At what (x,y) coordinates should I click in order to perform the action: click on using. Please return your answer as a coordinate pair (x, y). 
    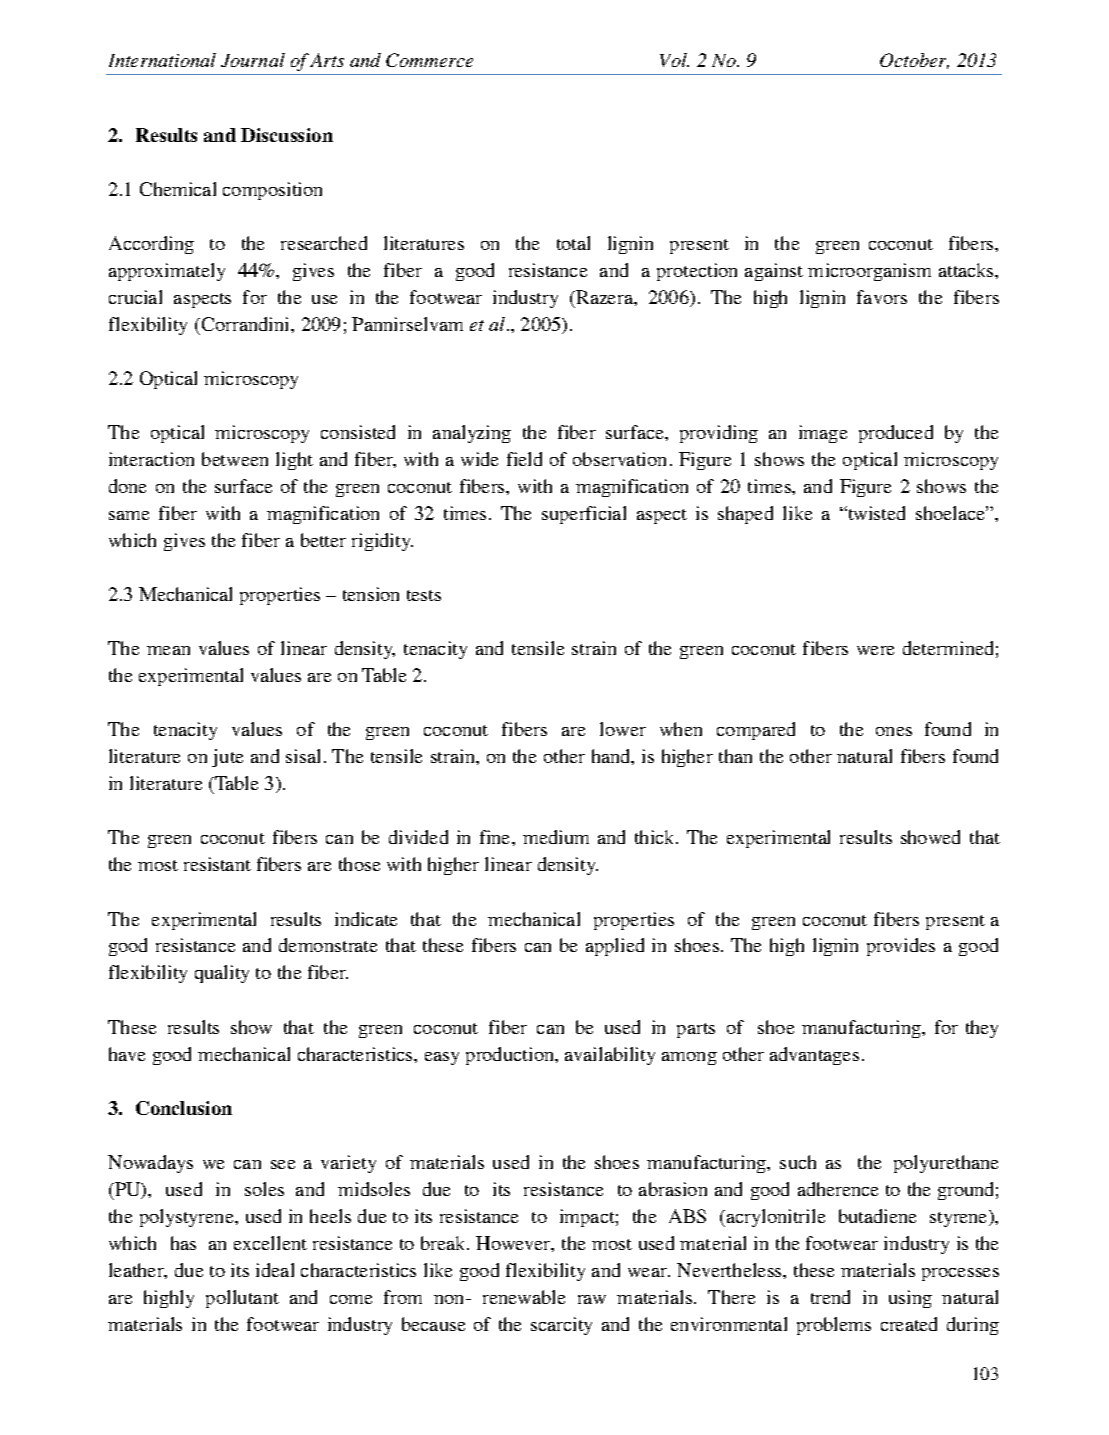
    Looking at the image, I should click on (910, 1299).
